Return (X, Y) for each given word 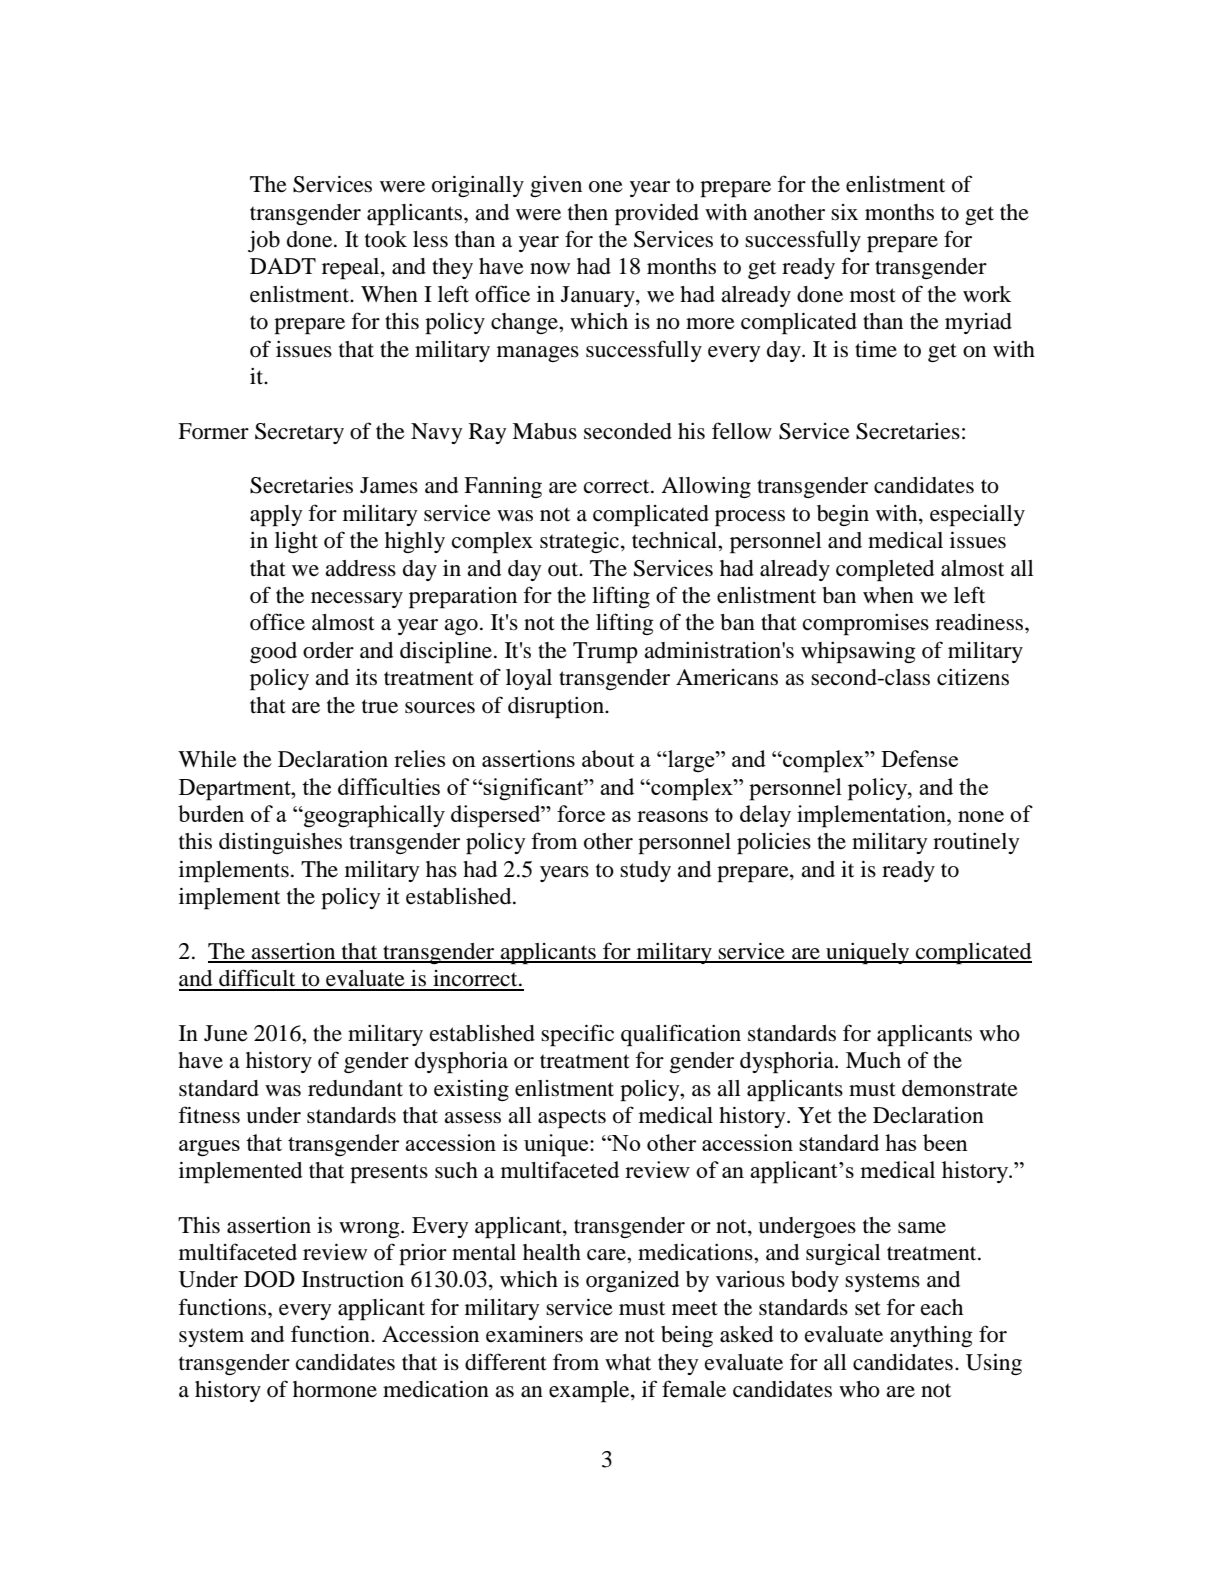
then (588, 212)
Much (873, 1060)
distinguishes (280, 843)
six (844, 212)
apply (276, 516)
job (264, 241)
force (581, 813)
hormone (335, 1389)
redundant (355, 1088)
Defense (919, 758)
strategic (581, 542)
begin (843, 515)
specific (577, 1035)
